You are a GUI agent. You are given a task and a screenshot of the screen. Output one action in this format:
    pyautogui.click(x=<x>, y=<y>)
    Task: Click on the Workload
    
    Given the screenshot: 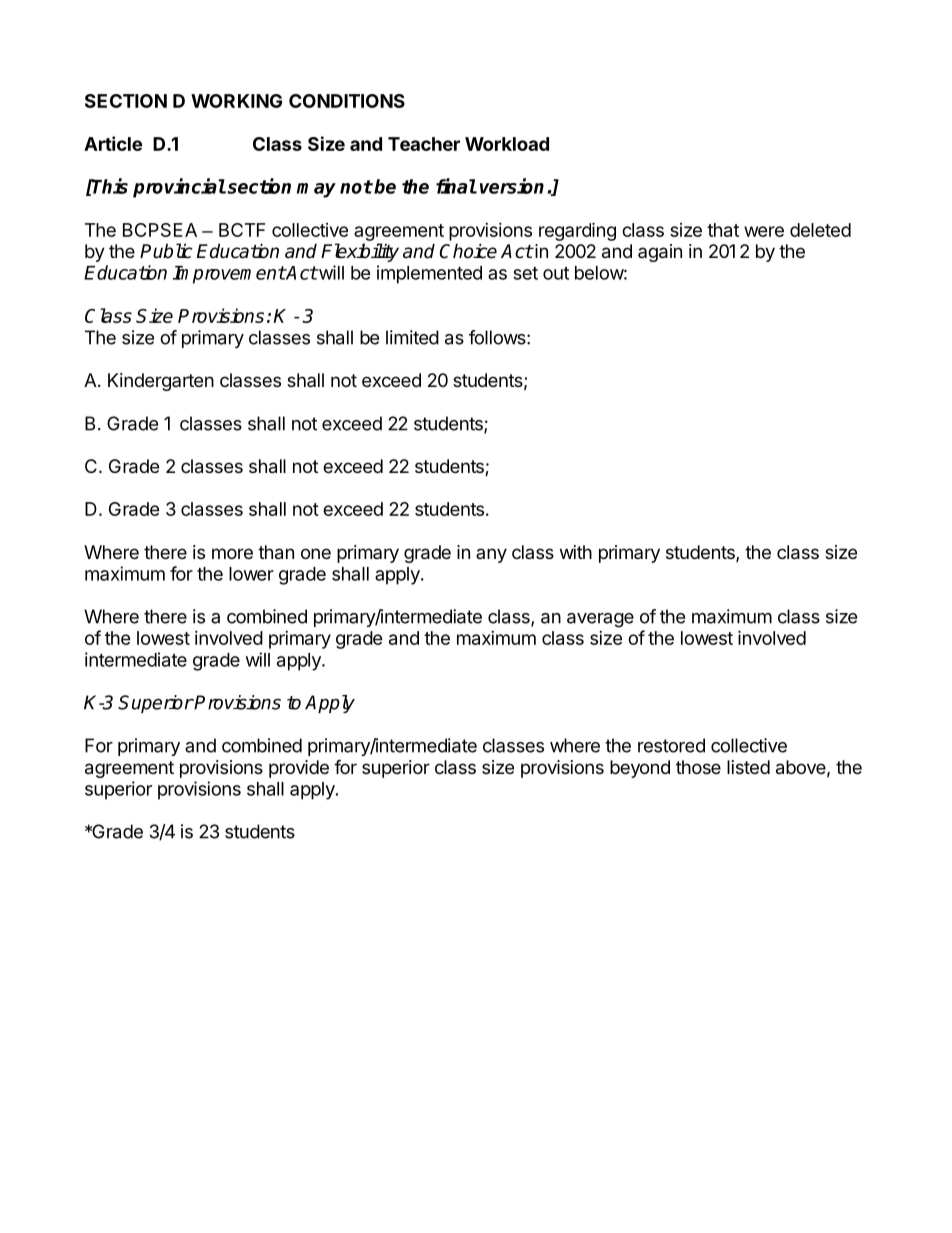 What is the action you would take?
    pyautogui.click(x=507, y=144)
